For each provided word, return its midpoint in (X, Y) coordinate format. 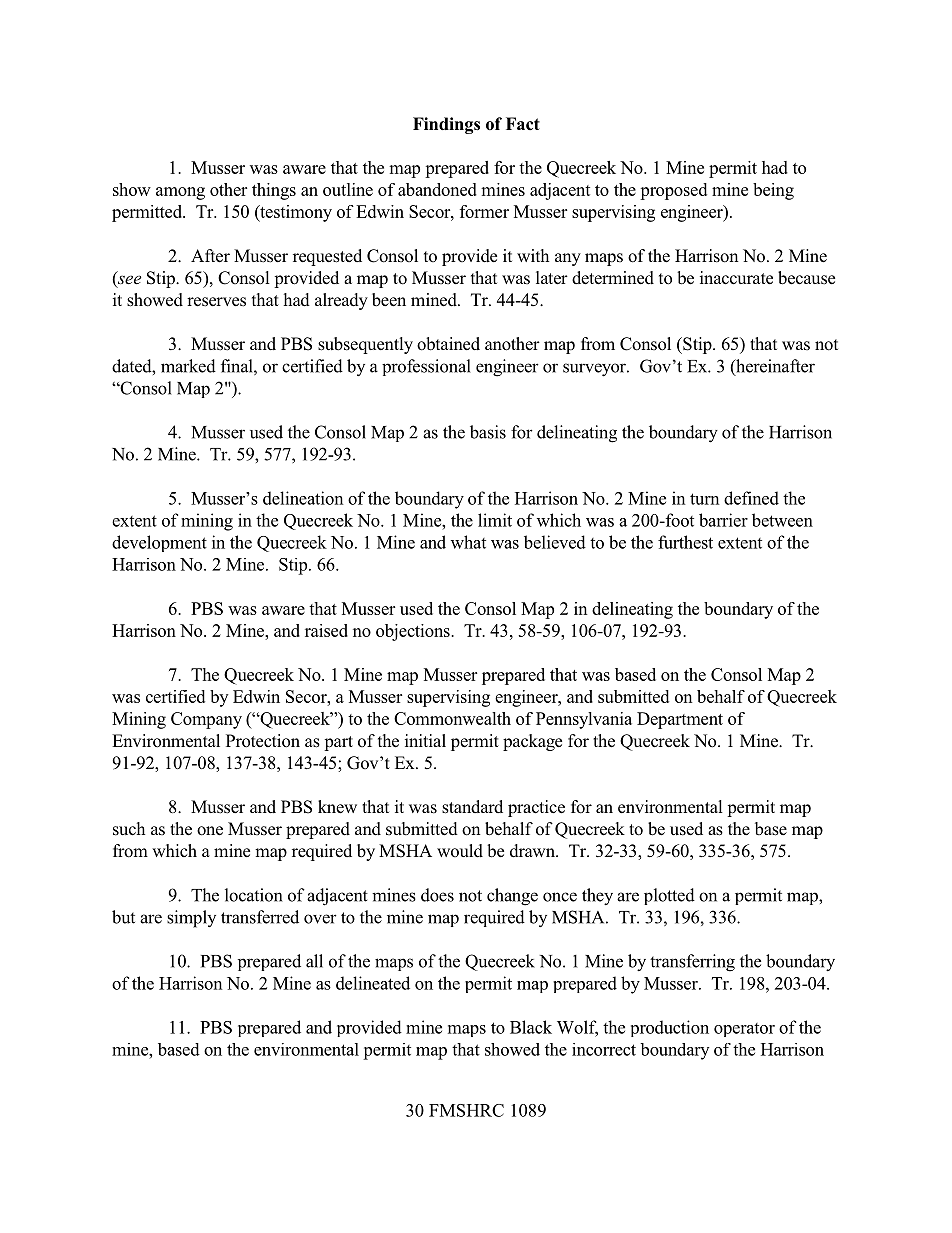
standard (472, 807)
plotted (669, 896)
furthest (685, 542)
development (159, 543)
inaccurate (736, 278)
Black (531, 1027)
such (129, 829)
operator (744, 1030)
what (468, 542)
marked (188, 366)
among (180, 193)
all (314, 961)
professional (426, 367)
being (773, 191)
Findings (446, 125)
